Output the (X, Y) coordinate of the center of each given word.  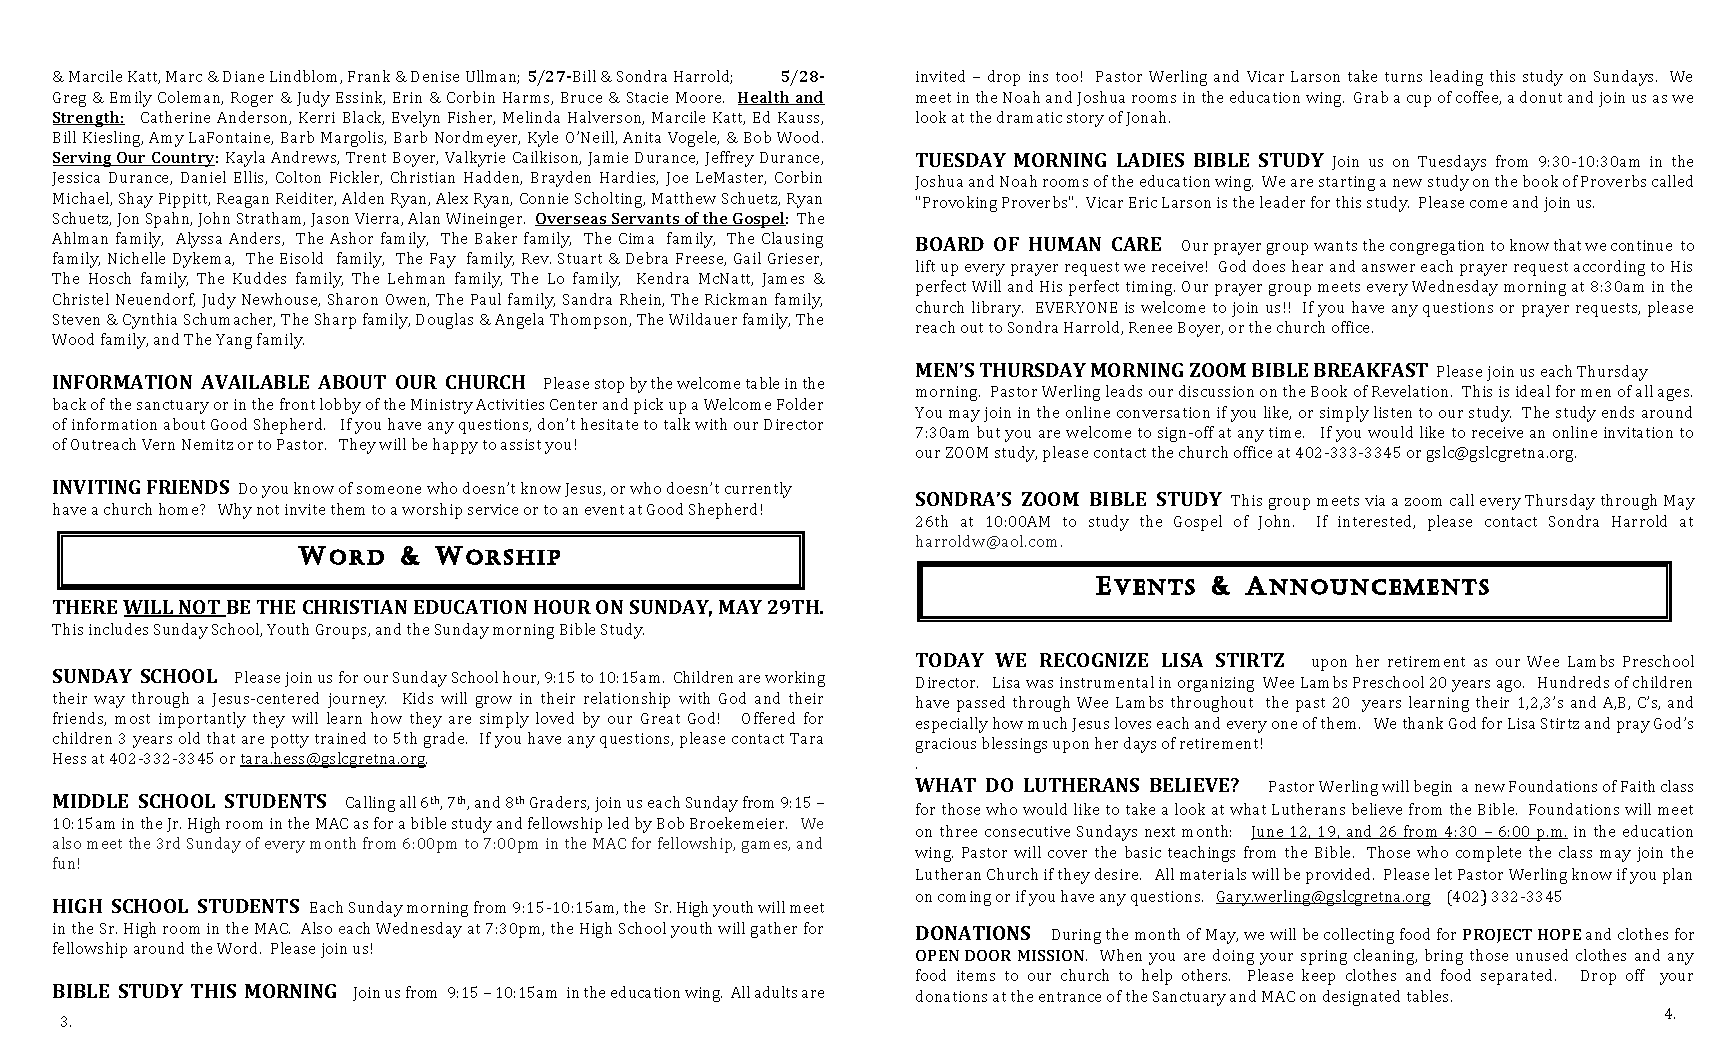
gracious (946, 745)
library (997, 309)
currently (758, 490)
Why (235, 511)
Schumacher (229, 320)
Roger (252, 99)
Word (239, 948)
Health (765, 98)
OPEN (937, 955)
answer (1388, 268)
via (1375, 500)
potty (290, 741)
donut (1541, 97)
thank (1423, 723)
